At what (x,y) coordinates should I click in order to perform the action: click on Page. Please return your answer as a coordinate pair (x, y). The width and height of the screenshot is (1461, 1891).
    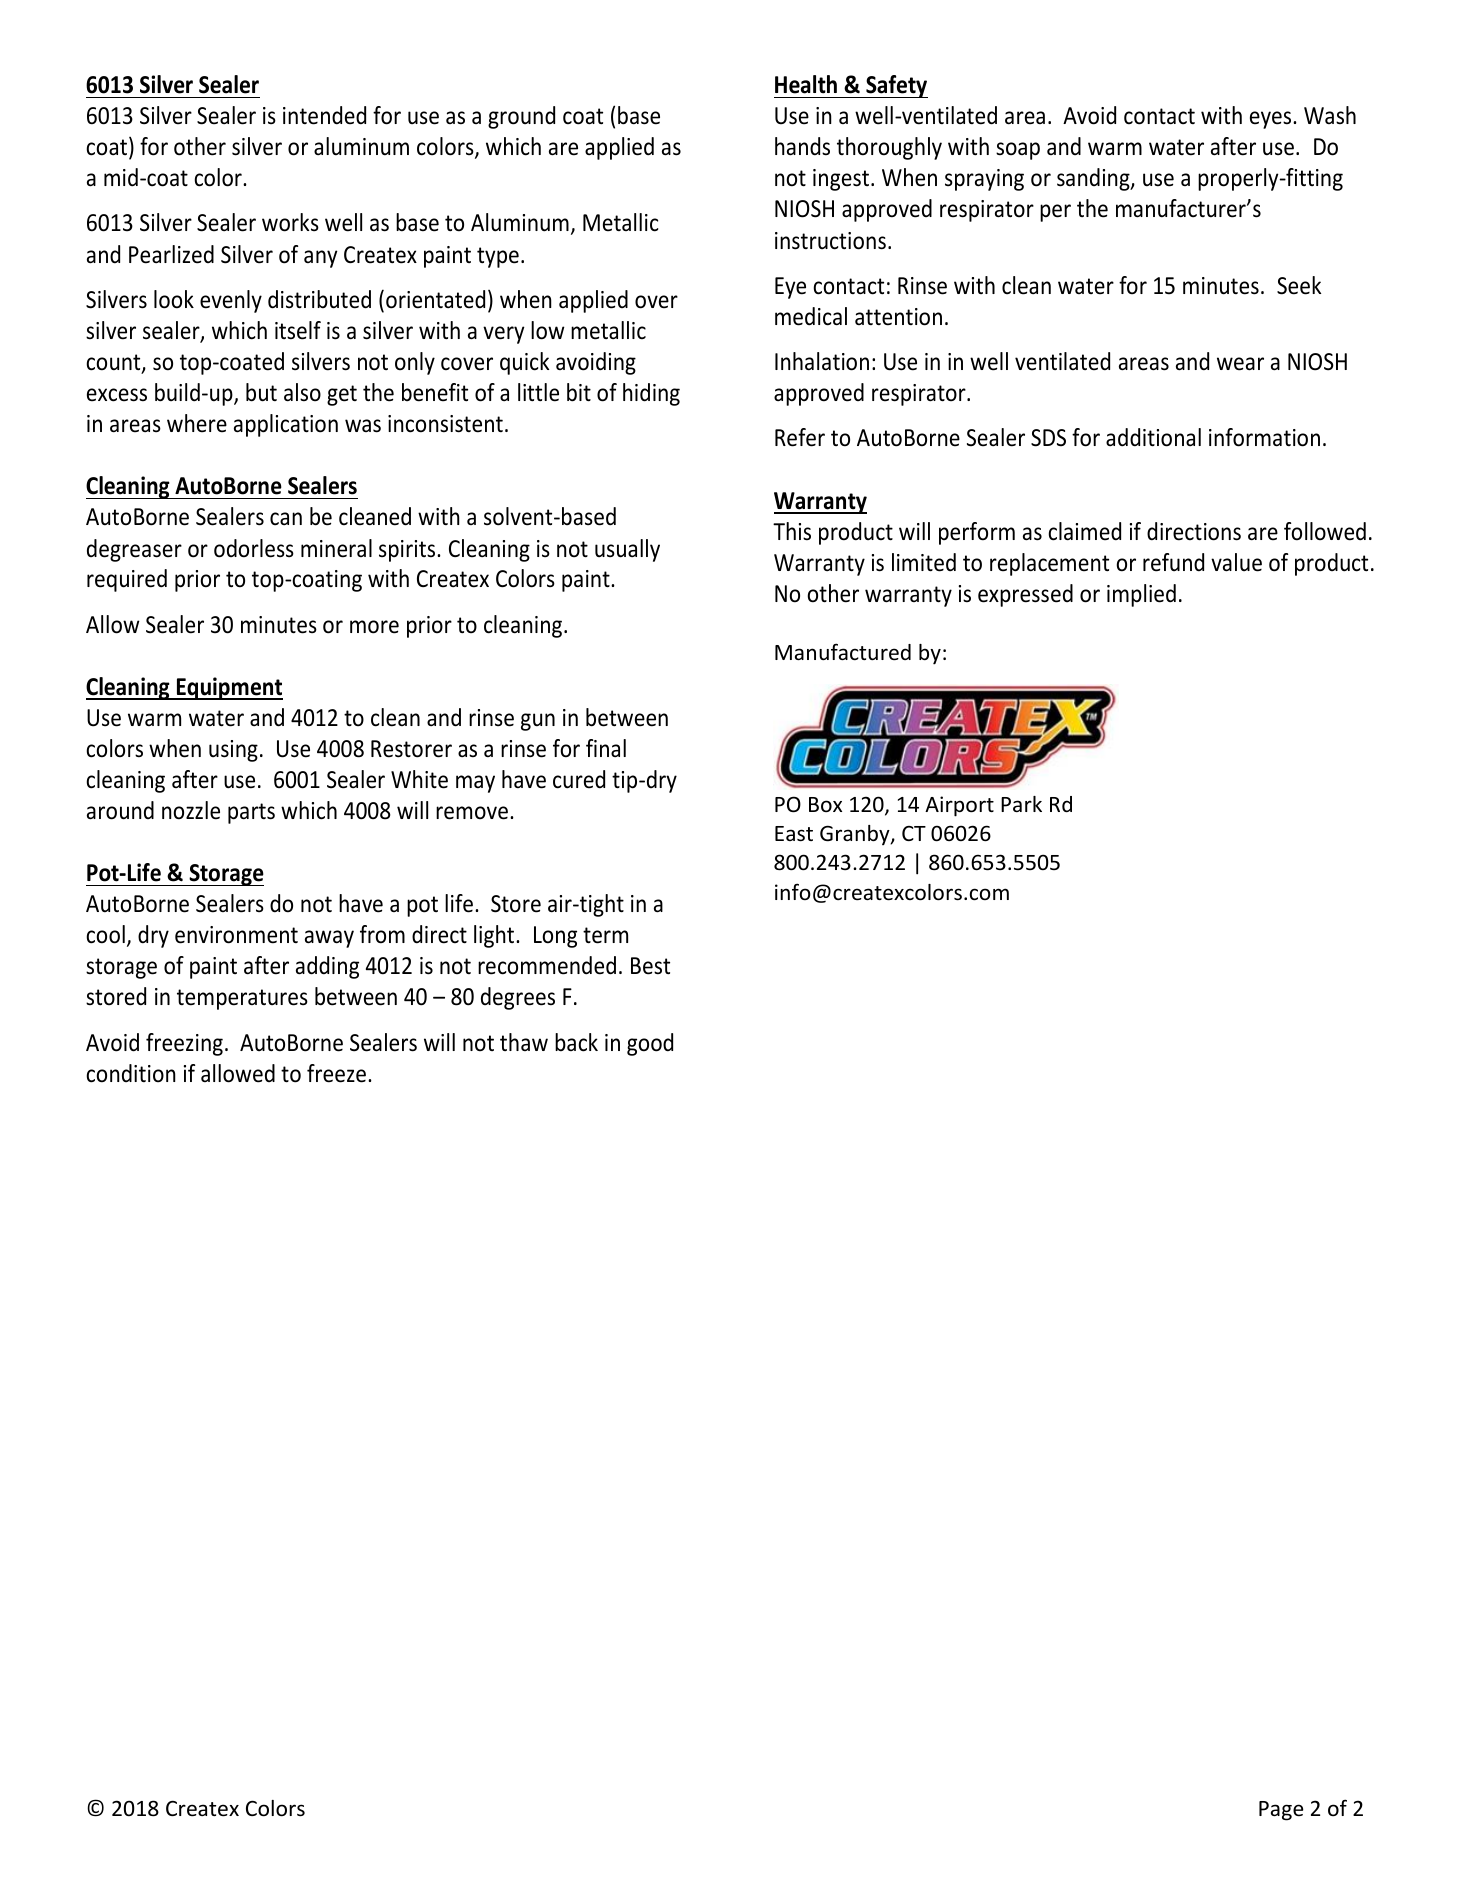
    Looking at the image, I should click on (1281, 1811).
